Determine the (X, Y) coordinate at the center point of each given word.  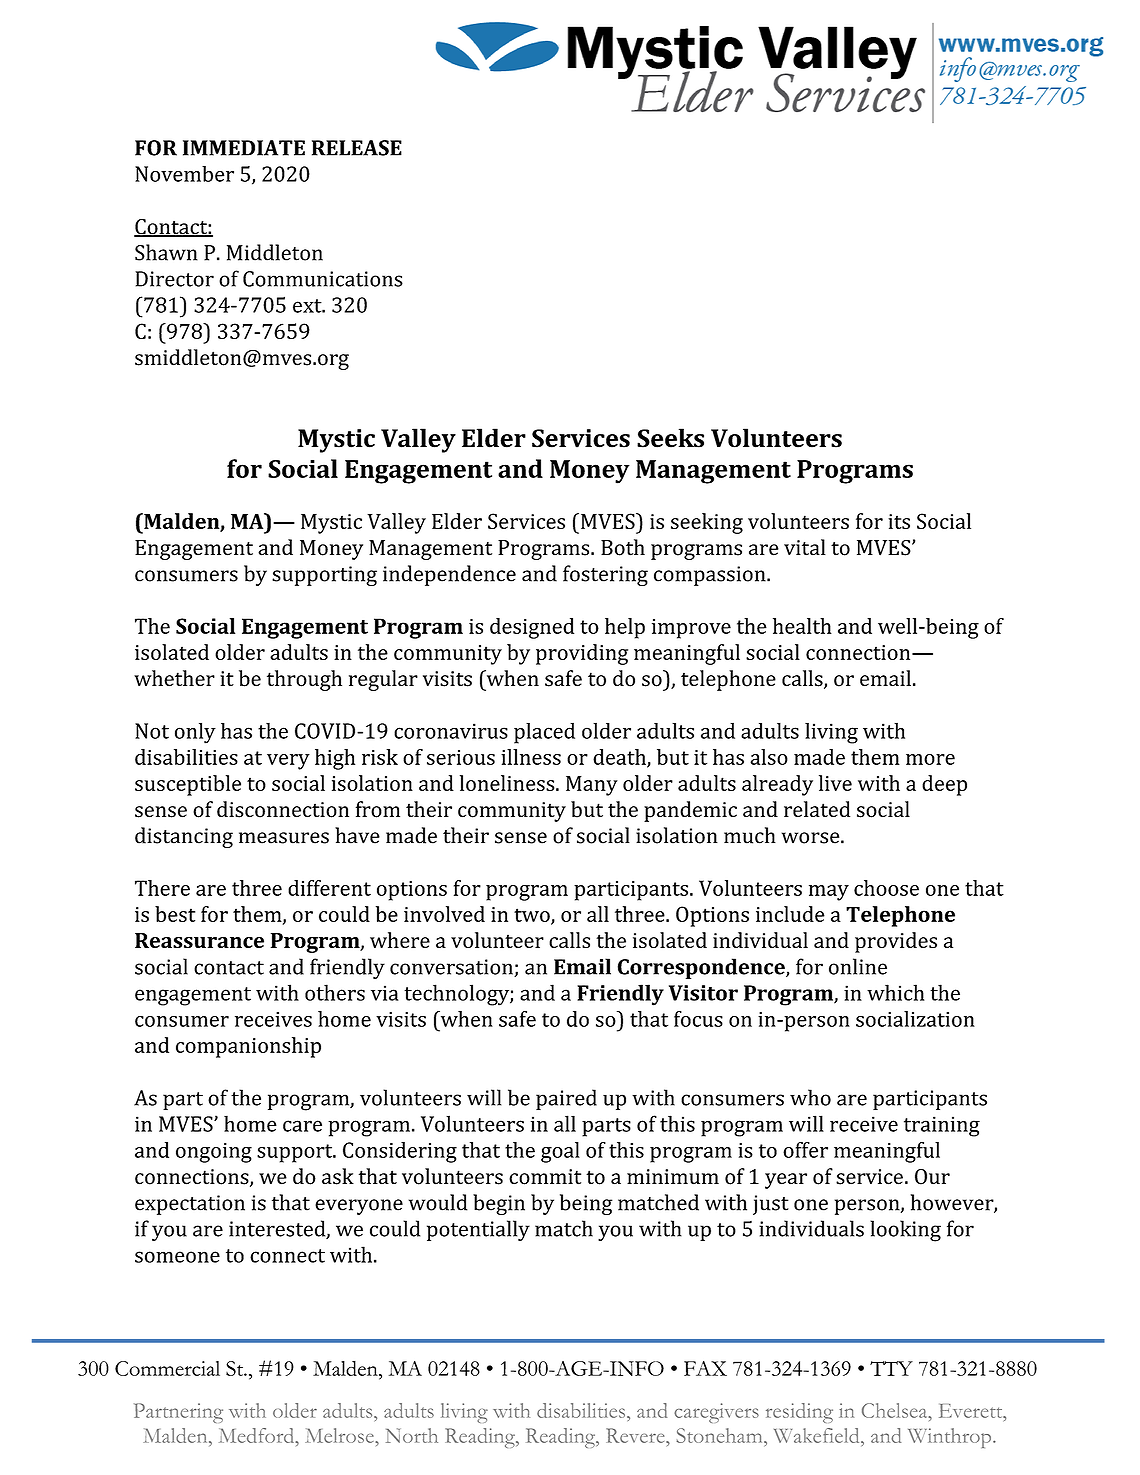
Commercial (167, 1368)
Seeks (670, 438)
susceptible (188, 785)
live (835, 783)
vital (805, 547)
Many (592, 786)
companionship (248, 1047)
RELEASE (357, 148)
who (810, 1097)
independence (449, 575)
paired (566, 1099)
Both (623, 547)
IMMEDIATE (244, 148)
